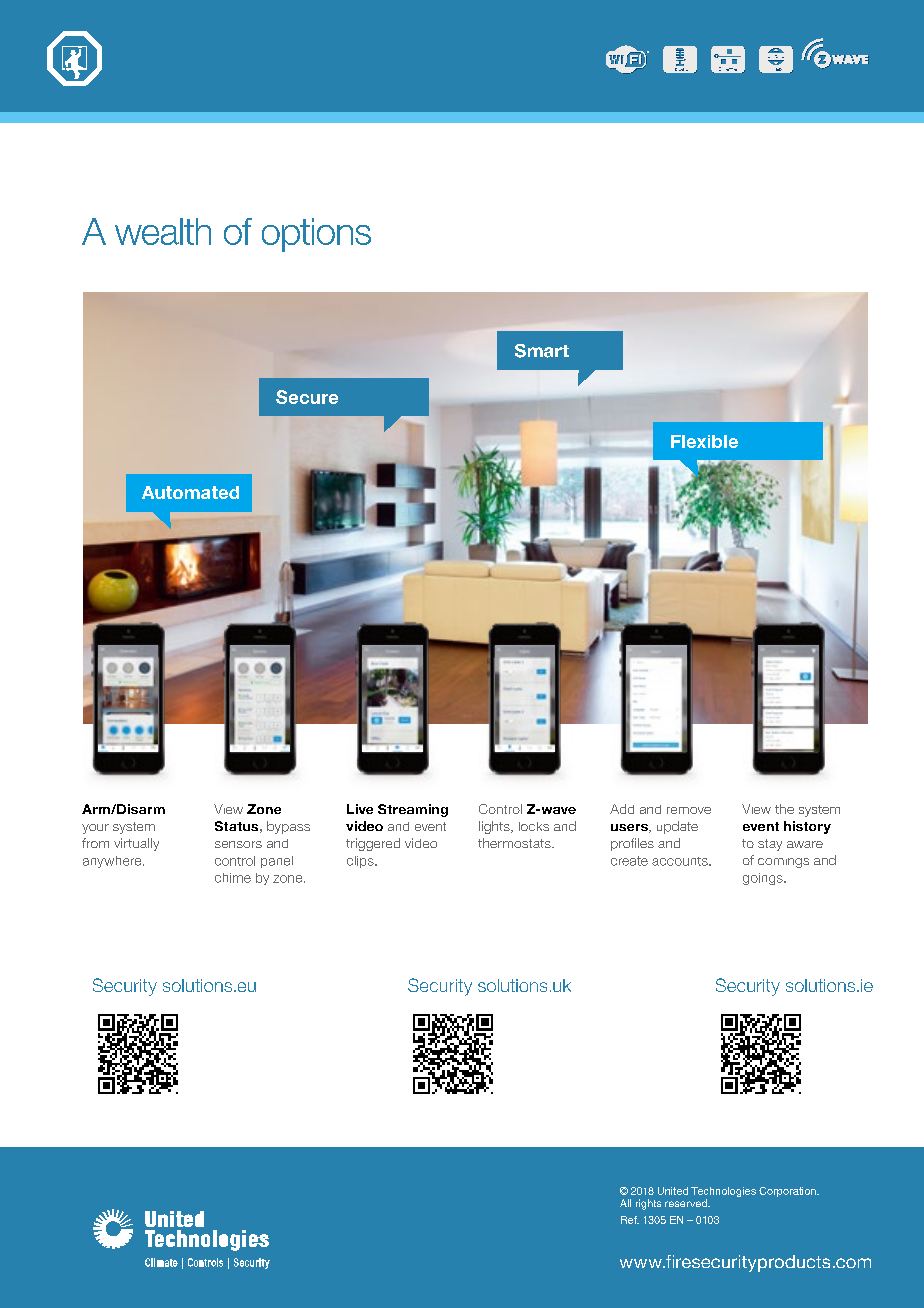 The height and width of the screenshot is (1308, 924). What do you see at coordinates (163, 231) in the screenshot?
I see `wealth` at bounding box center [163, 231].
